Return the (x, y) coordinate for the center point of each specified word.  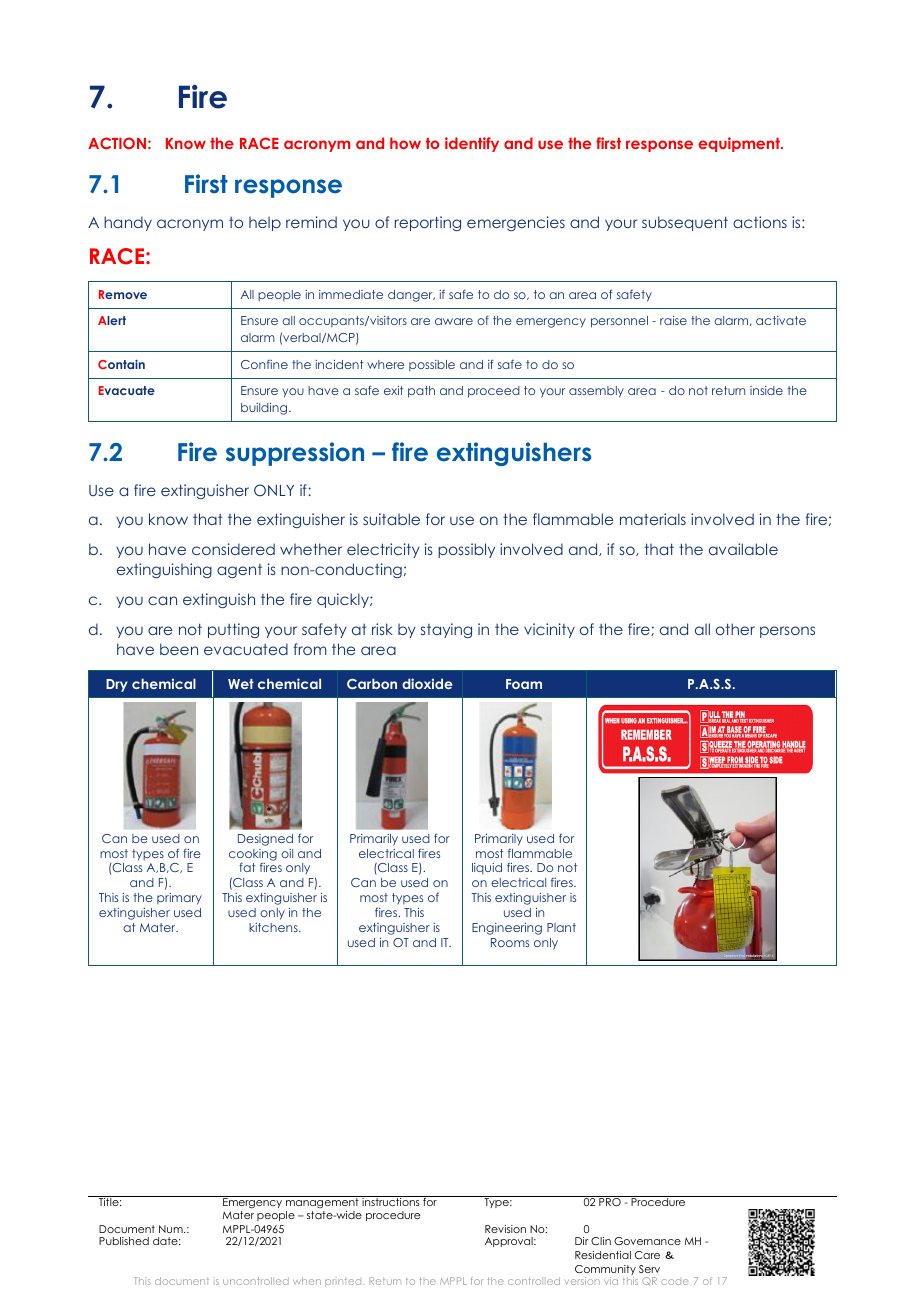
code (675, 1282)
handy (128, 223)
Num (172, 1229)
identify (472, 144)
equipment (740, 144)
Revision (505, 1229)
